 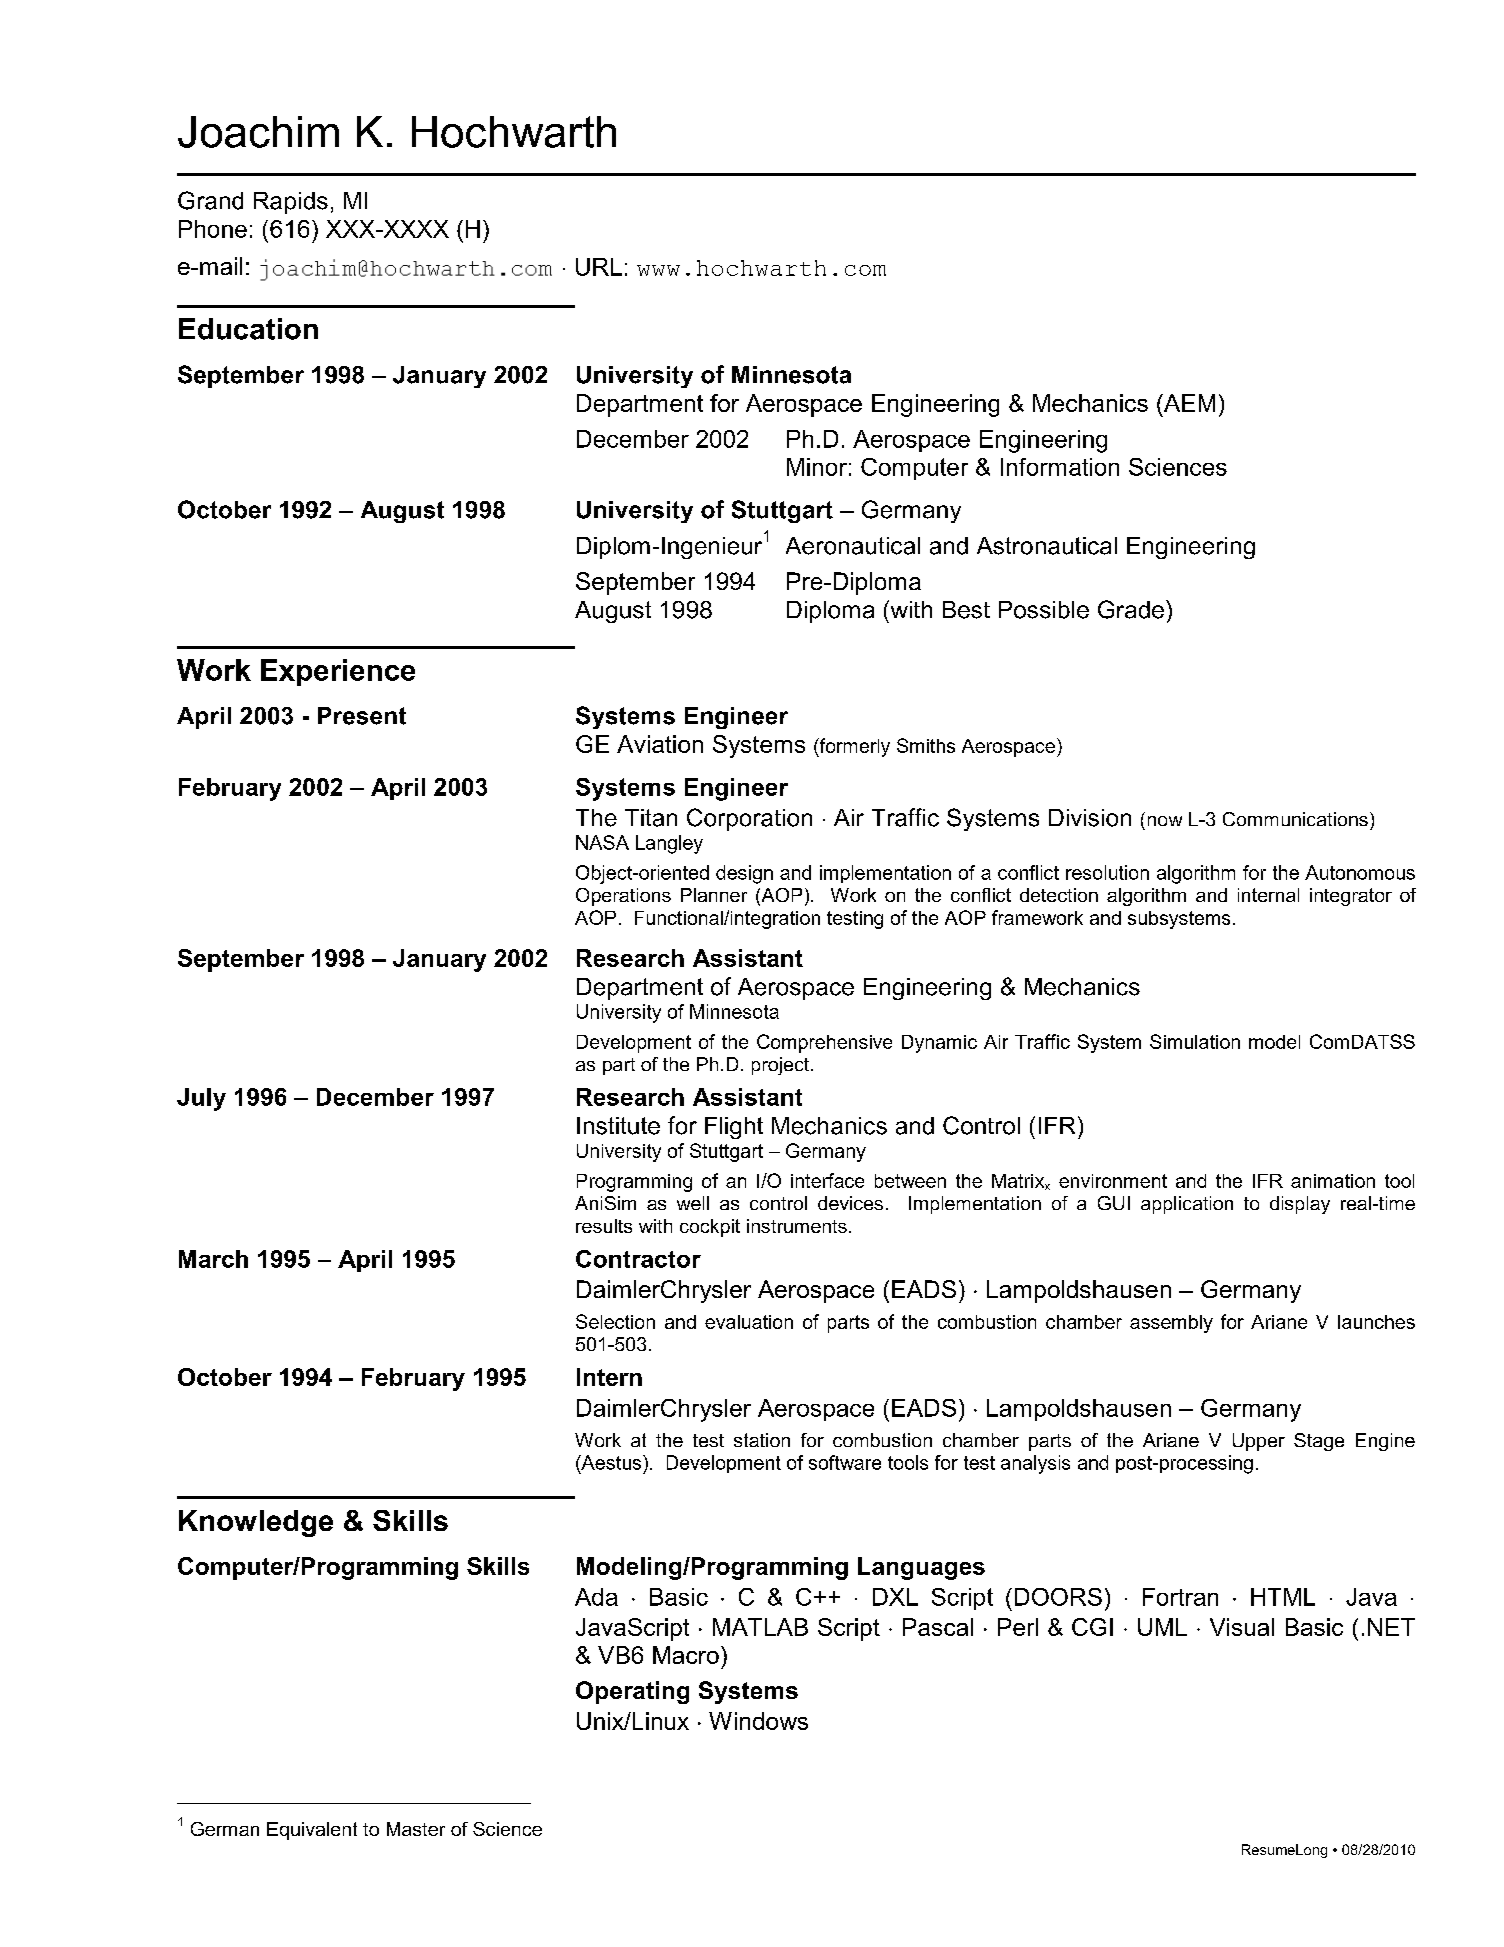 I want to click on instruments, so click(x=797, y=1226).
